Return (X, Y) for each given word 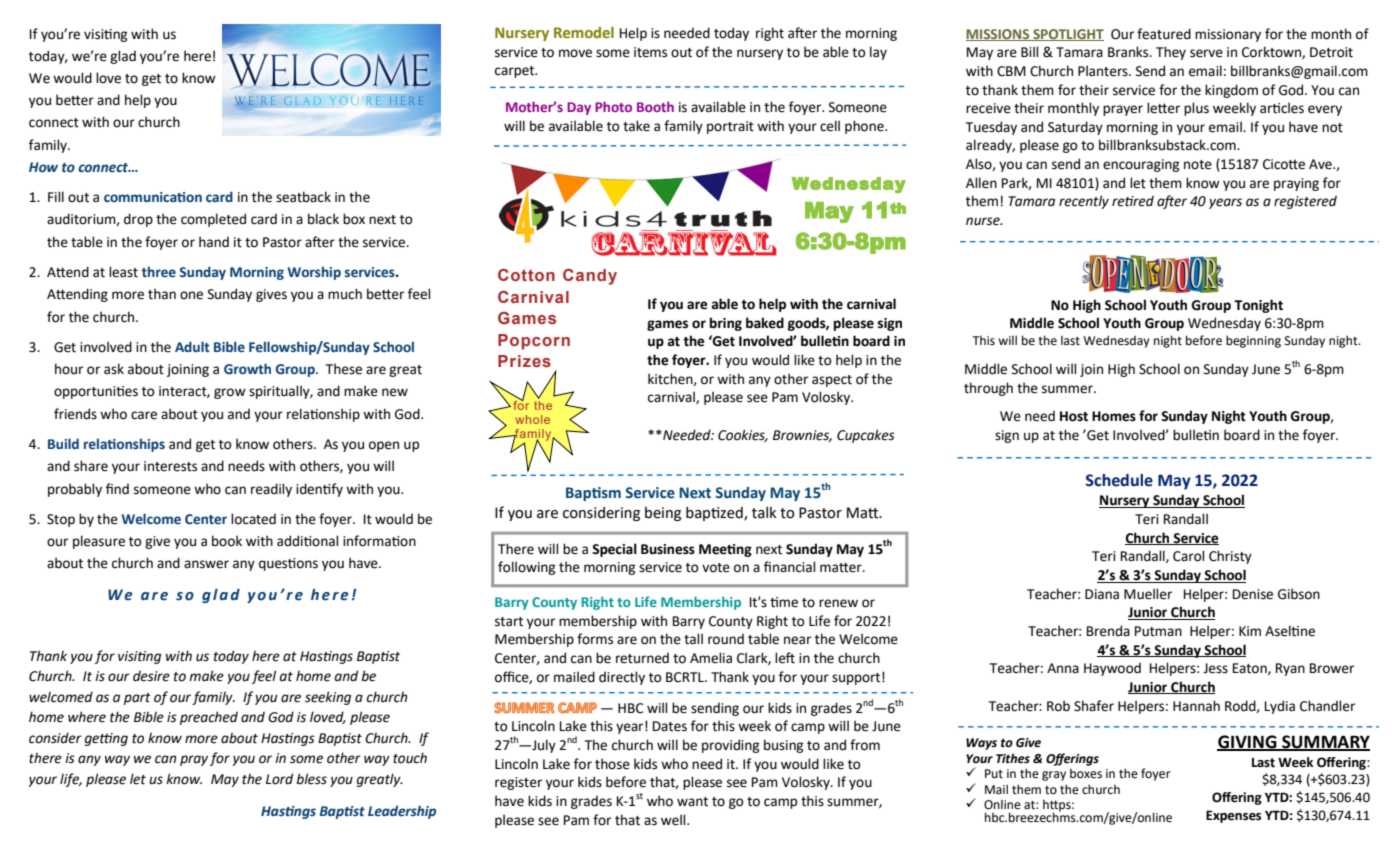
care (144, 415)
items (650, 52)
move (575, 53)
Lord (279, 779)
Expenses (1233, 816)
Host (1074, 416)
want (692, 802)
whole (533, 419)
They (1171, 53)
